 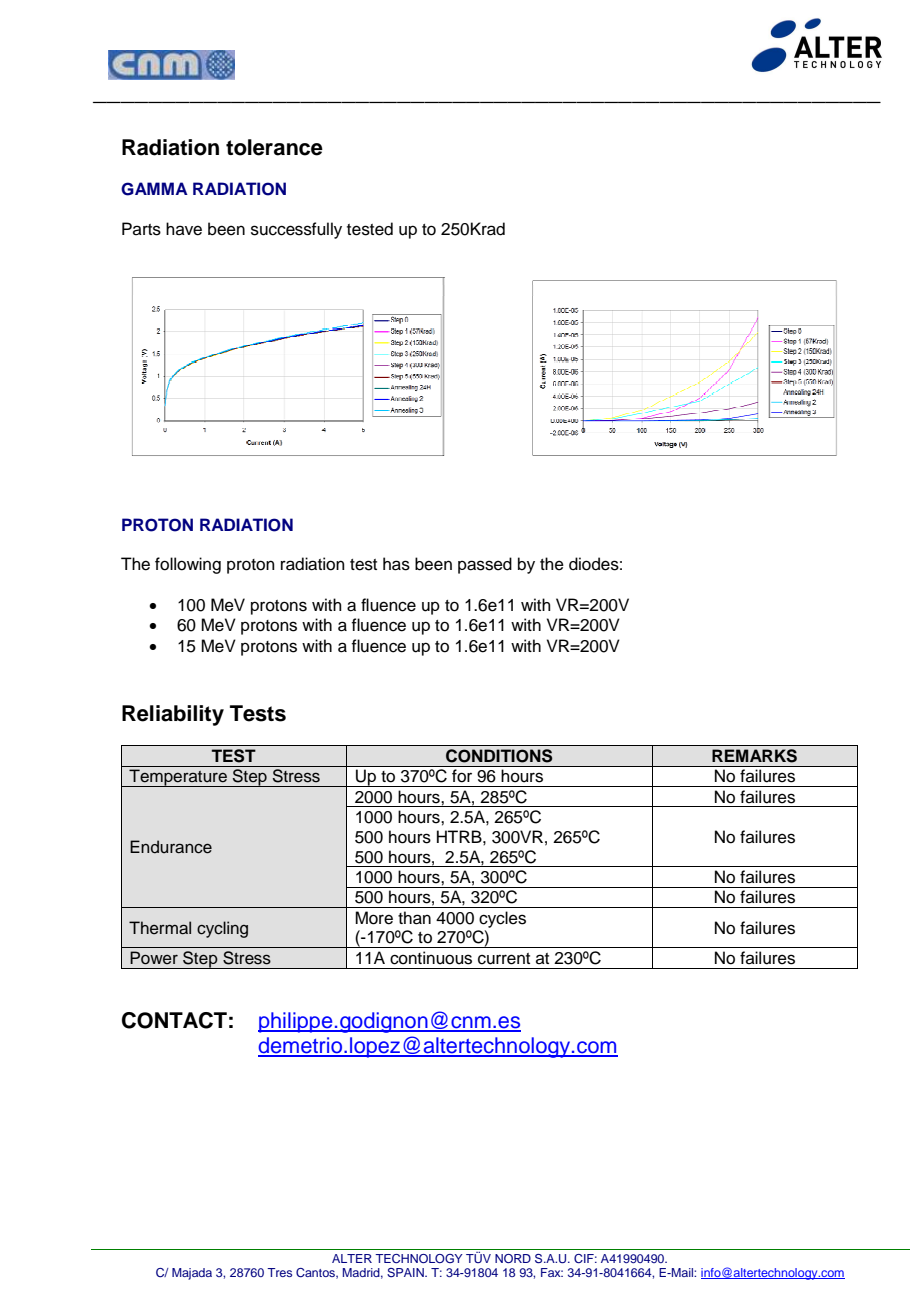 What do you see at coordinates (188, 565) in the image?
I see `following` at bounding box center [188, 565].
